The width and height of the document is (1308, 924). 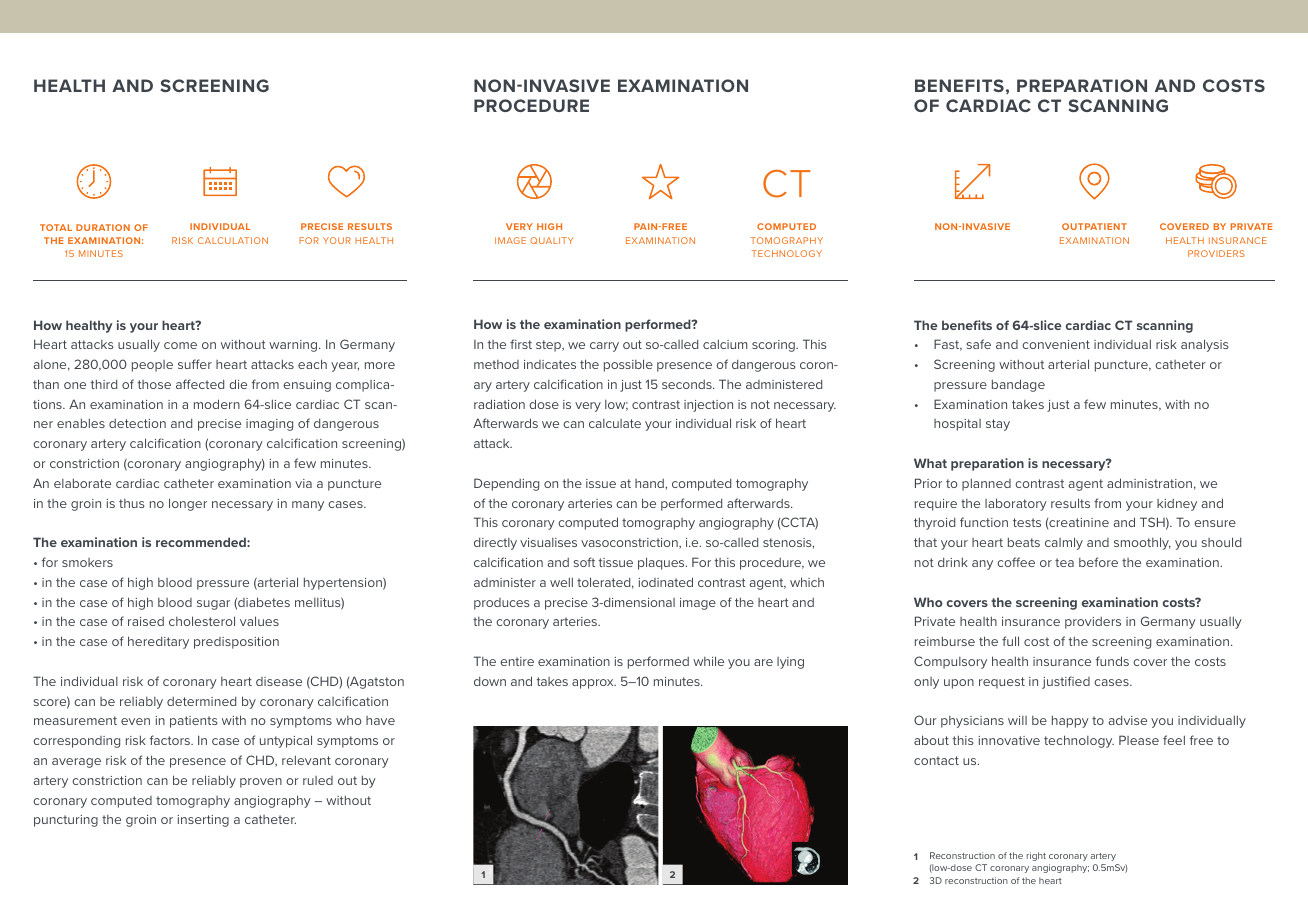 What do you see at coordinates (1018, 385) in the document?
I see `bandage` at bounding box center [1018, 385].
